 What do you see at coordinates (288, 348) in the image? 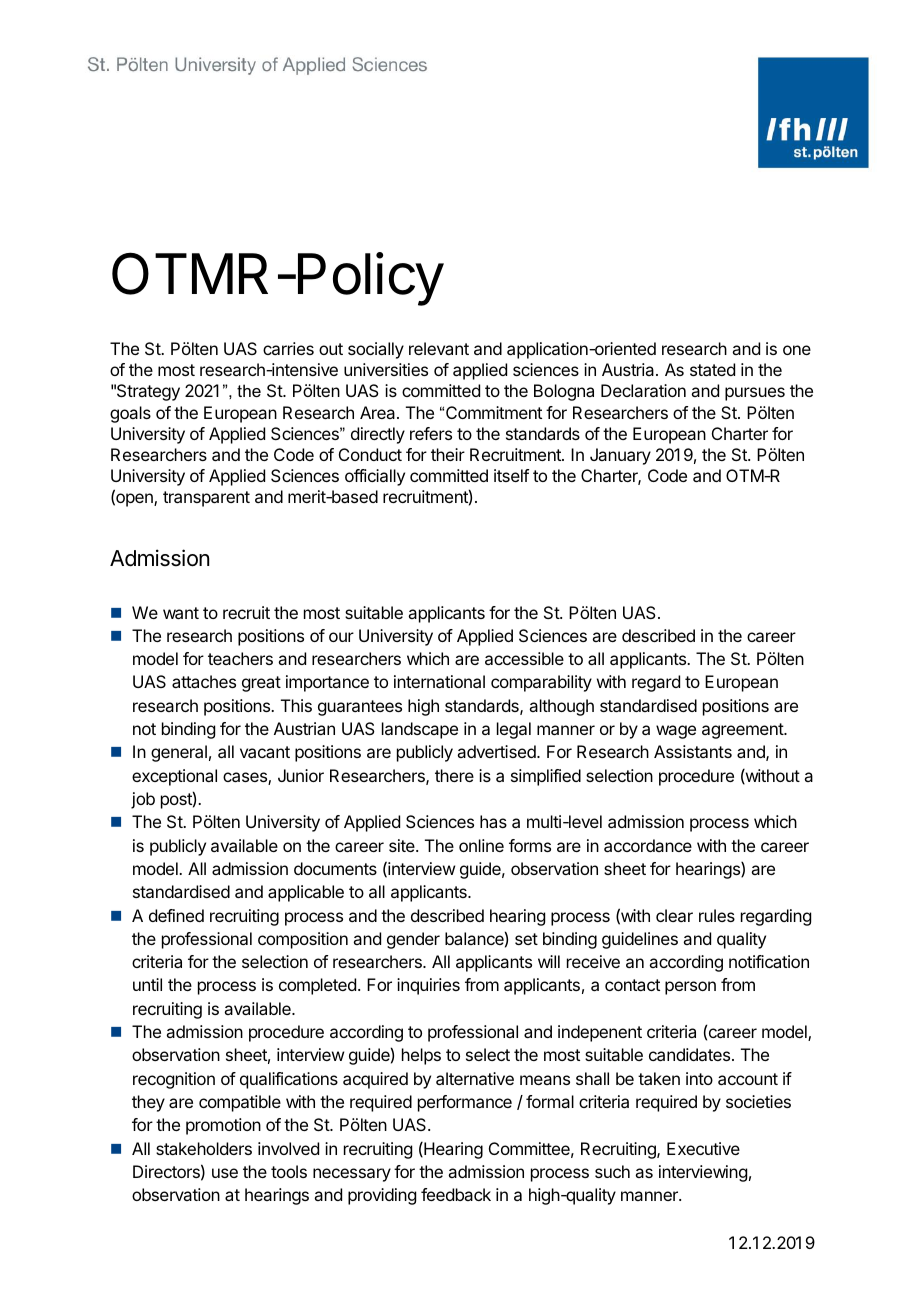
I see `carries` at bounding box center [288, 348].
